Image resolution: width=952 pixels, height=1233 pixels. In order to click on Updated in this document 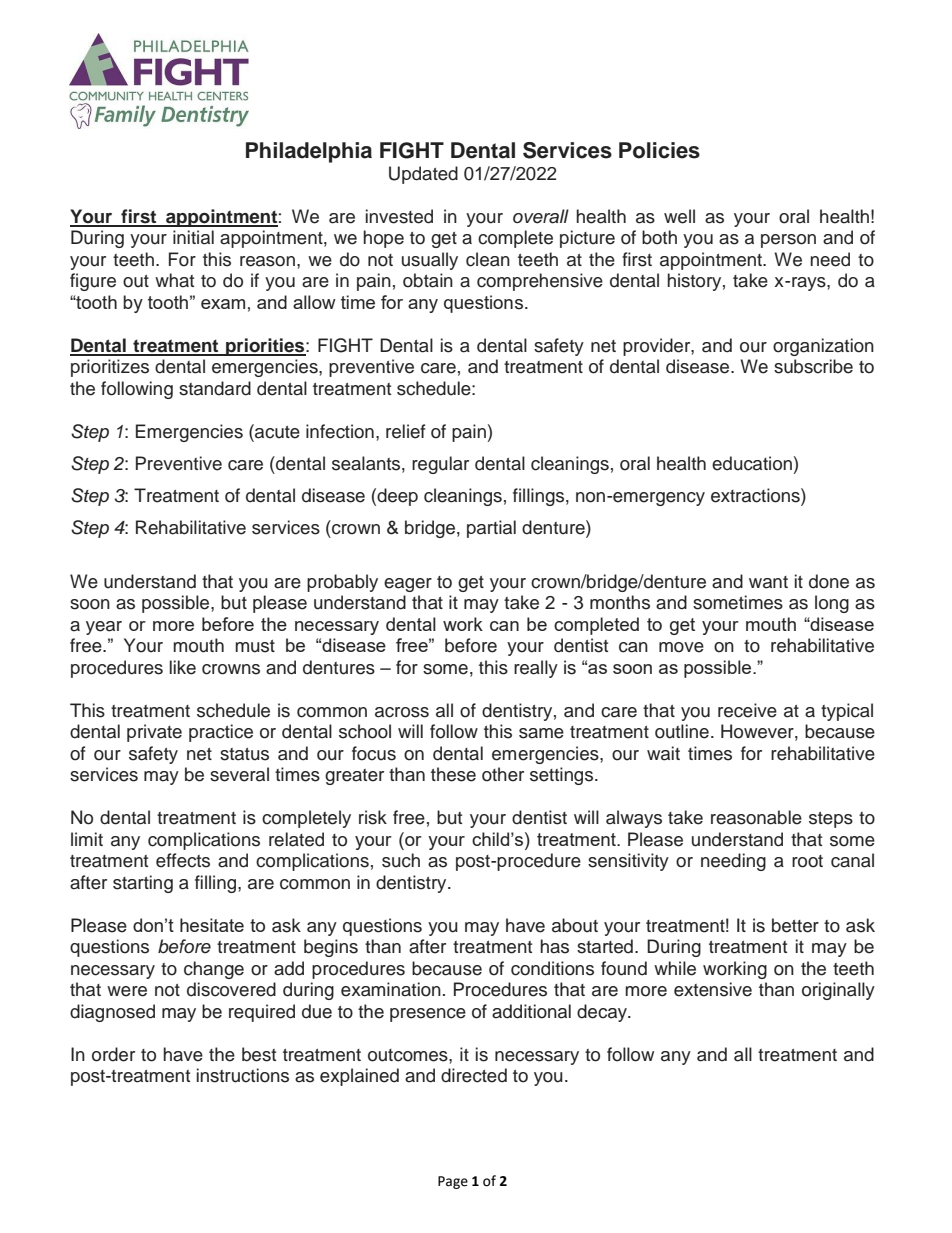, I will do `click(423, 175)`.
